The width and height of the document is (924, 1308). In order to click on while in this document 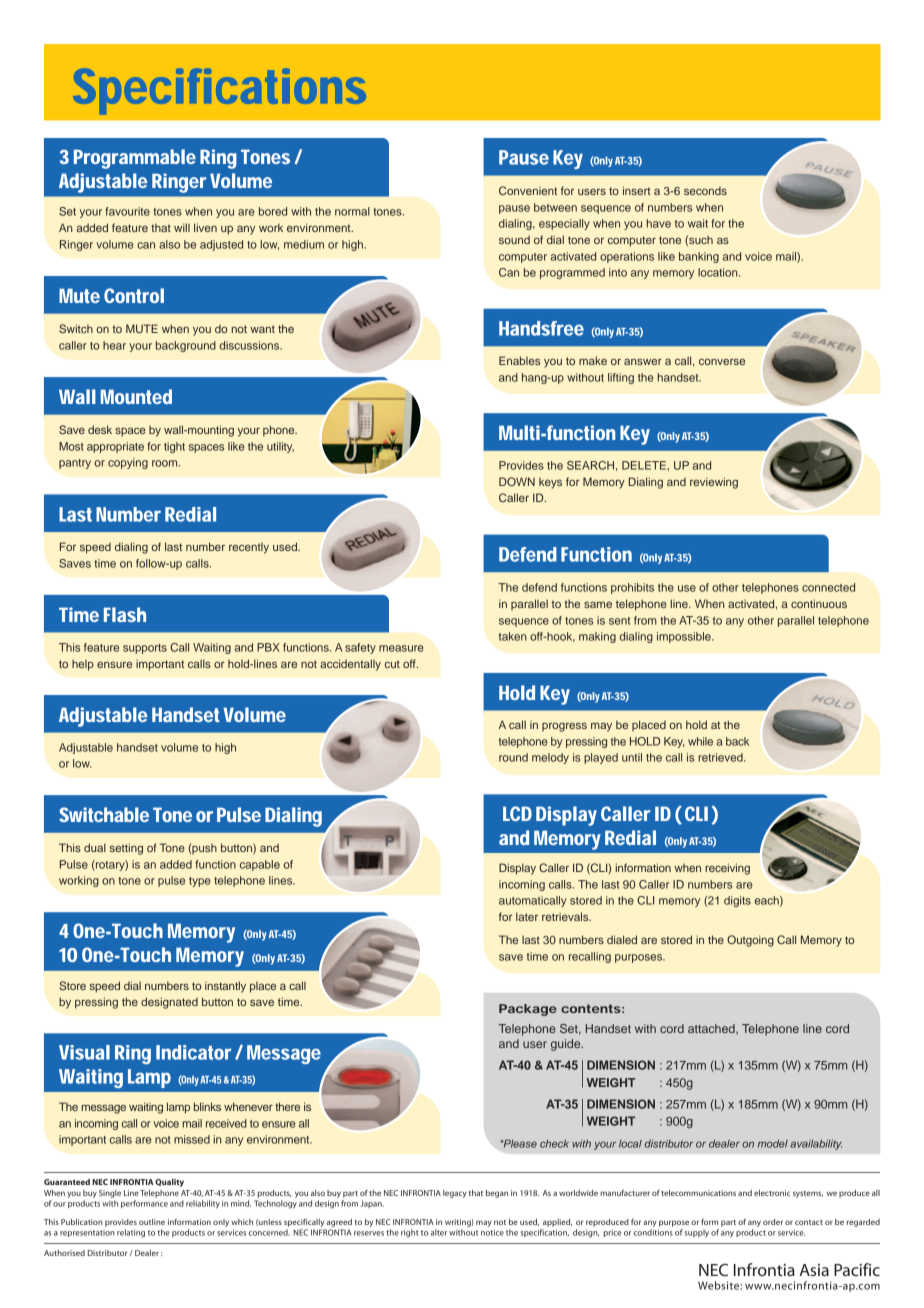, I will do `click(700, 741)`.
